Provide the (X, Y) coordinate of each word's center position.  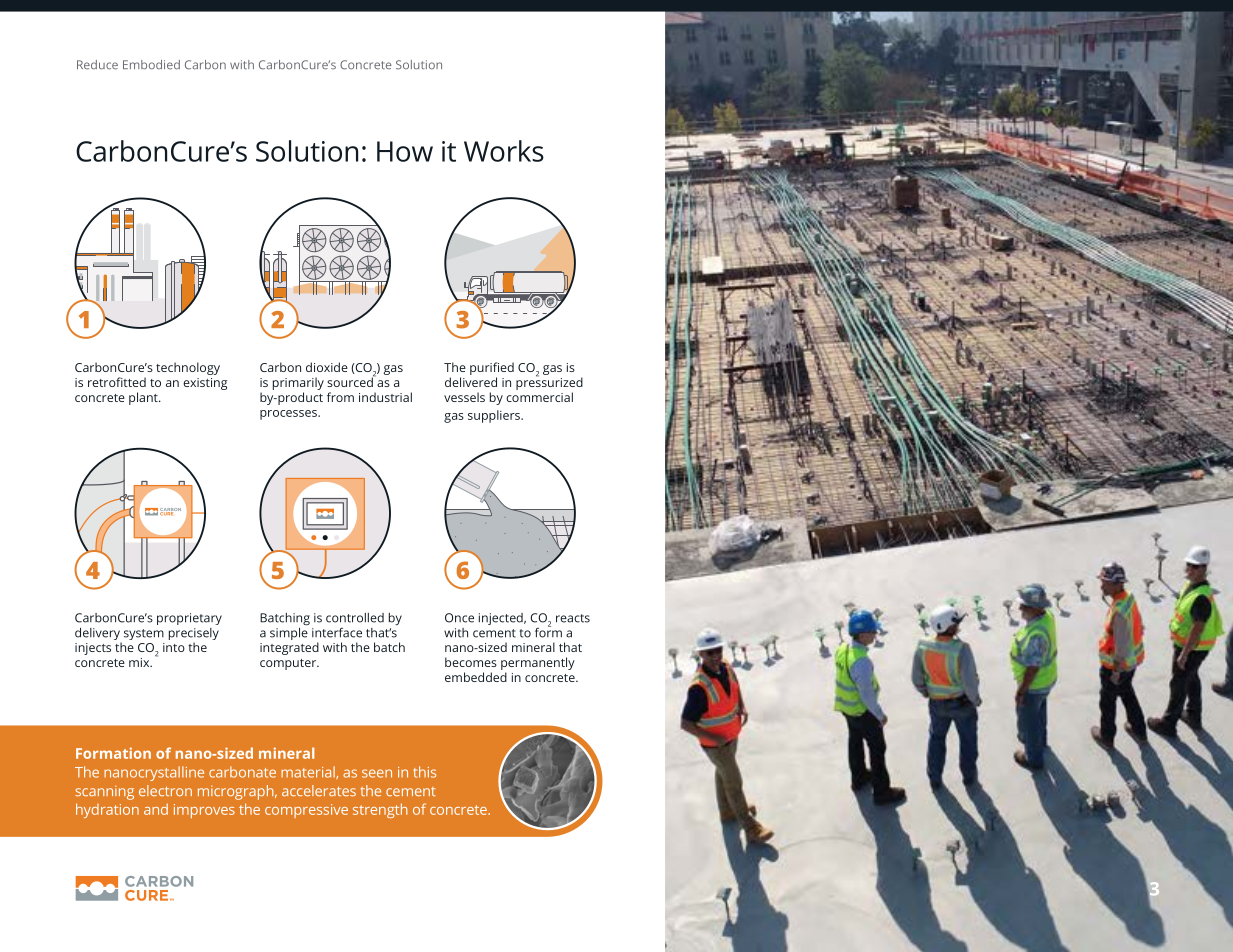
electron (165, 790)
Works (504, 151)
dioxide (327, 367)
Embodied (151, 65)
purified (492, 368)
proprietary (189, 619)
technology (188, 368)
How (405, 151)
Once (459, 618)
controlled (355, 618)
